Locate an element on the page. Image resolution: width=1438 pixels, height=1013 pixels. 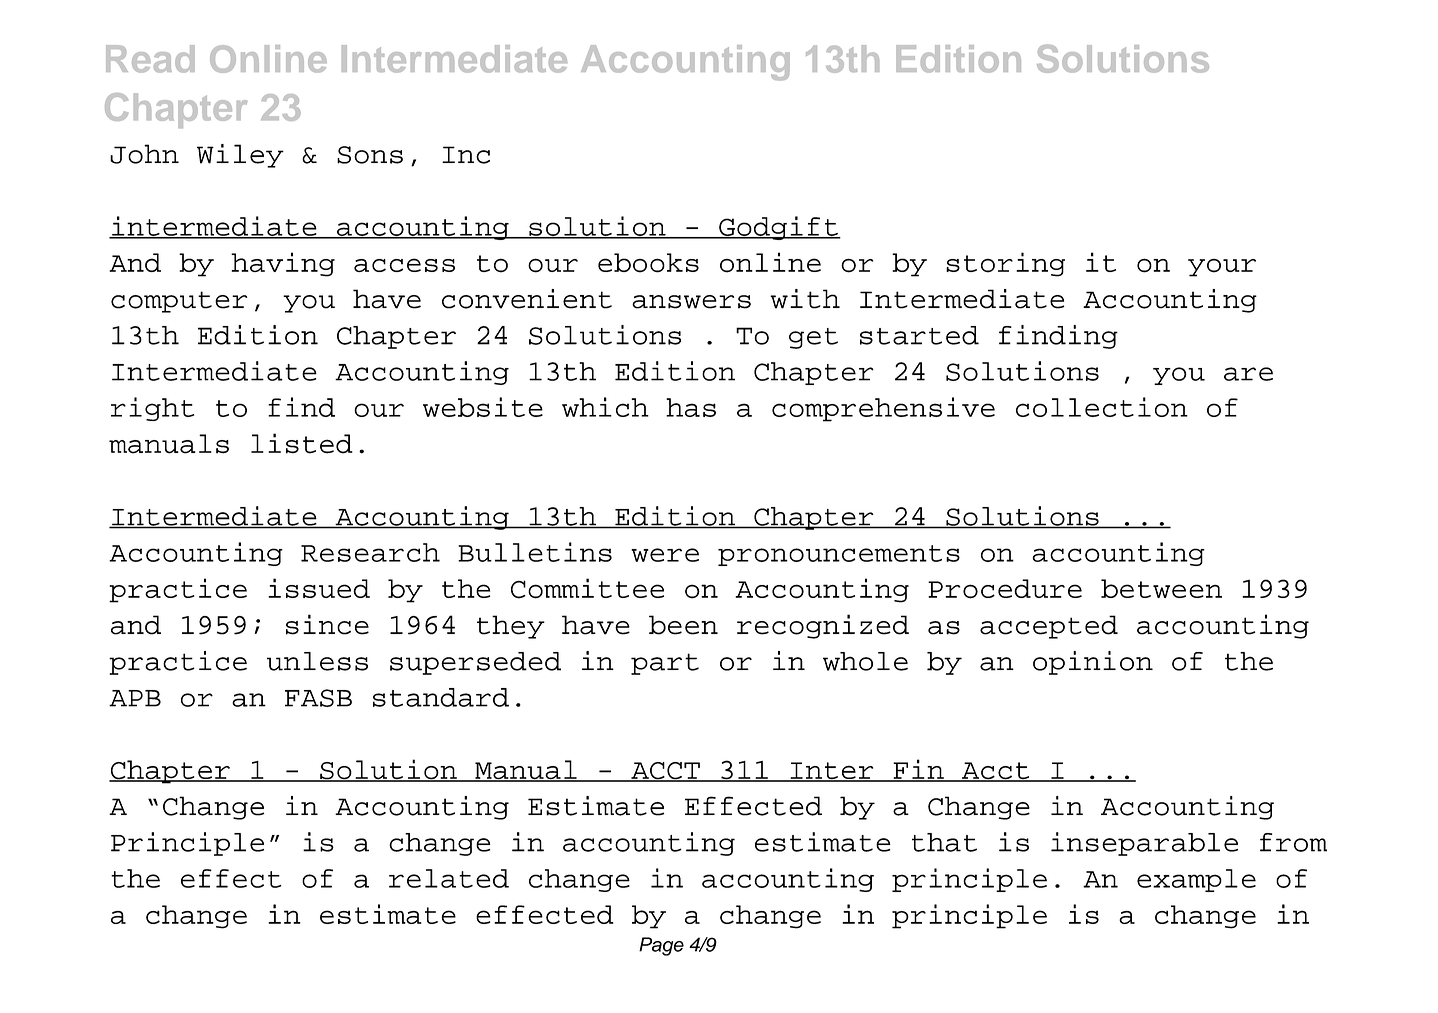
having is located at coordinates (283, 264).
